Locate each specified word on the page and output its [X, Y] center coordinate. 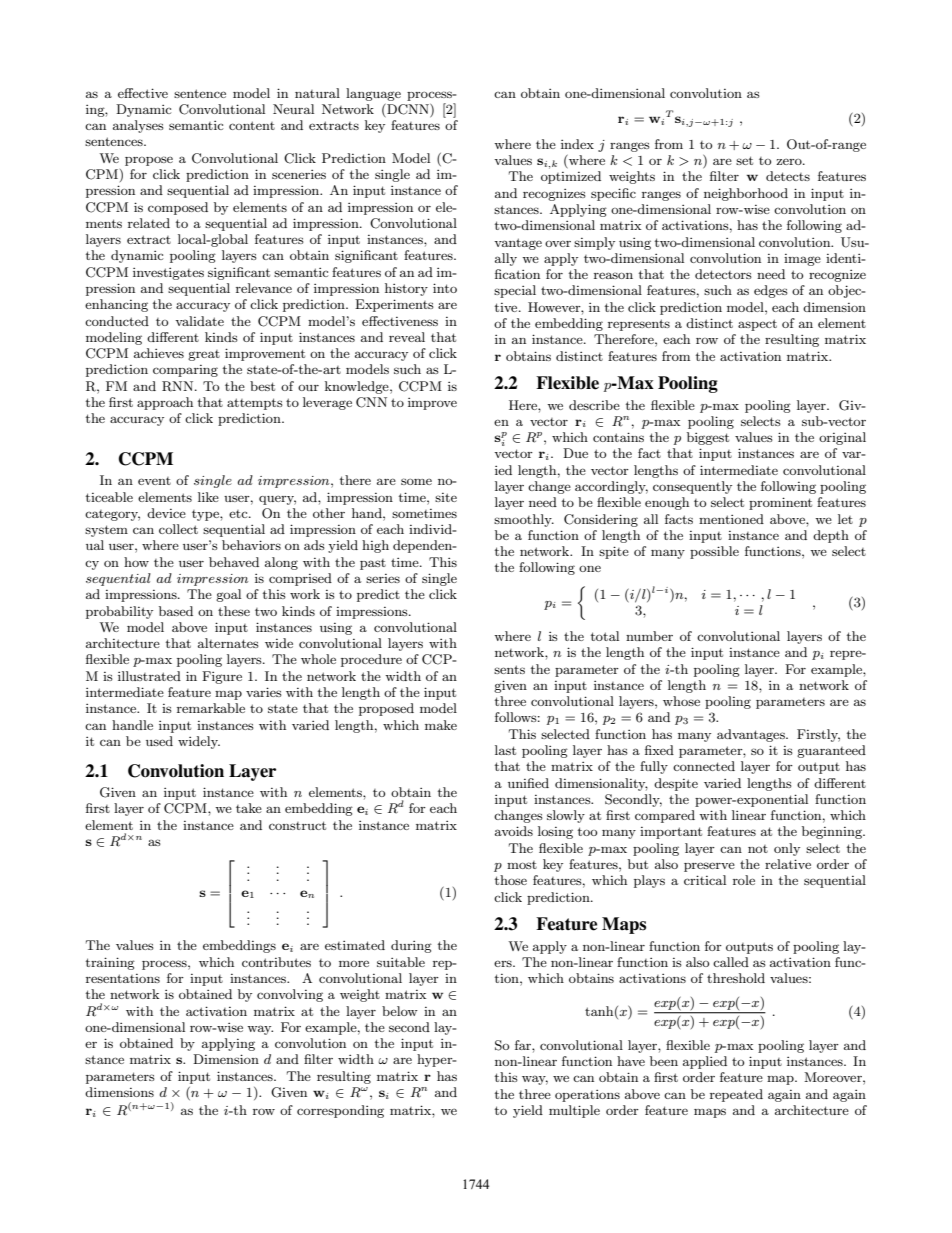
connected [704, 766]
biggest [708, 438]
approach [165, 403]
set [744, 160]
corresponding [340, 1111]
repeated [736, 1095]
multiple [574, 1111]
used [159, 741]
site [446, 497]
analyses [138, 126]
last [505, 750]
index [577, 144]
